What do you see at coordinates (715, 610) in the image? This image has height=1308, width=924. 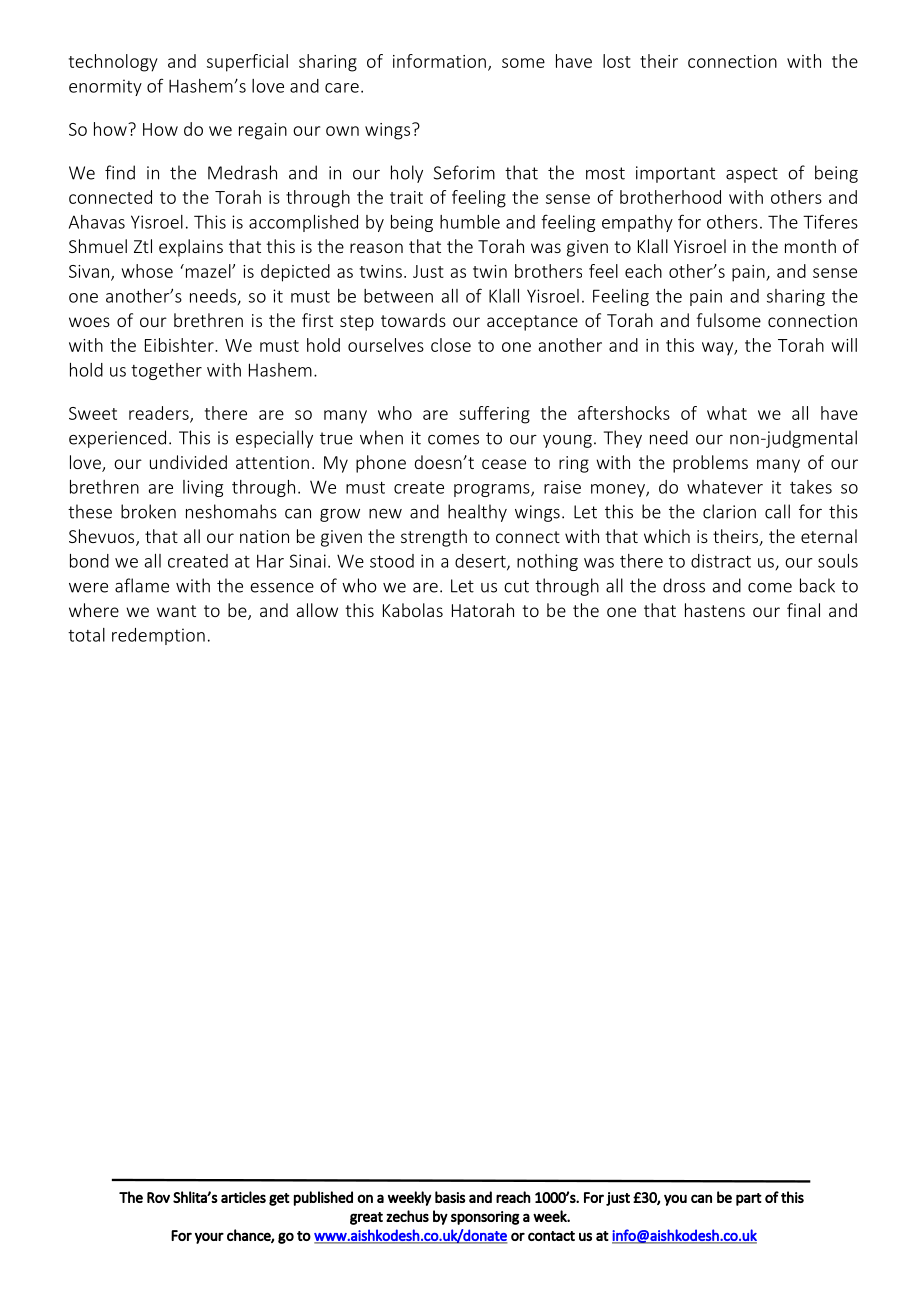 I see `hastens` at bounding box center [715, 610].
